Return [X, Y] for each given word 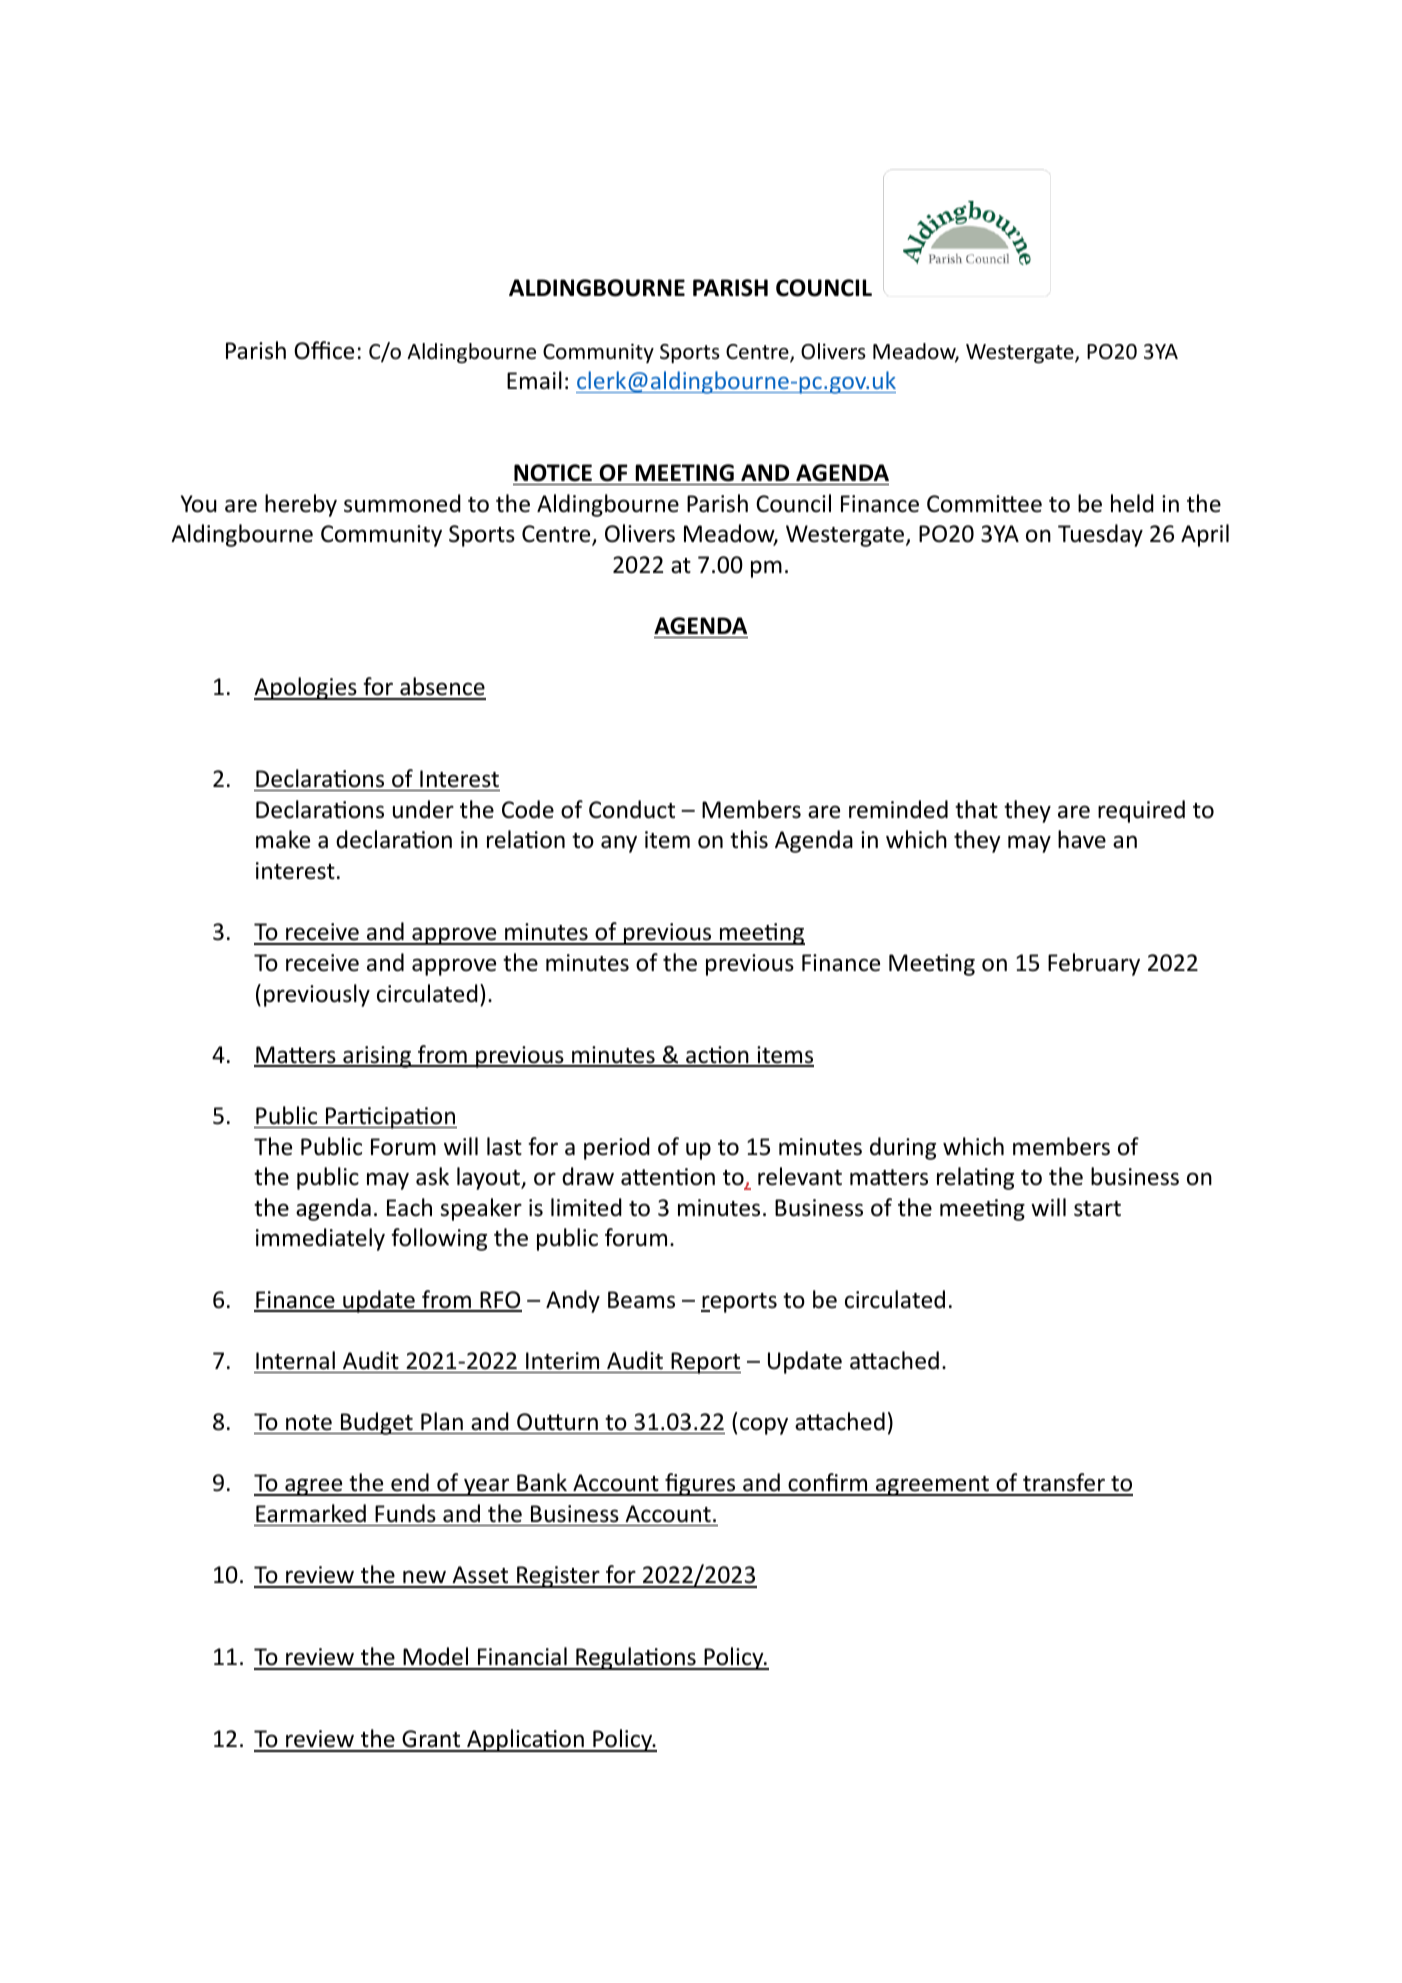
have [1082, 839]
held [1132, 503]
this [749, 839]
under [423, 809]
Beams [641, 1300]
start [1097, 1209]
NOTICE [553, 473]
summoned [402, 503]
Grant [431, 1740]
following [439, 1239]
